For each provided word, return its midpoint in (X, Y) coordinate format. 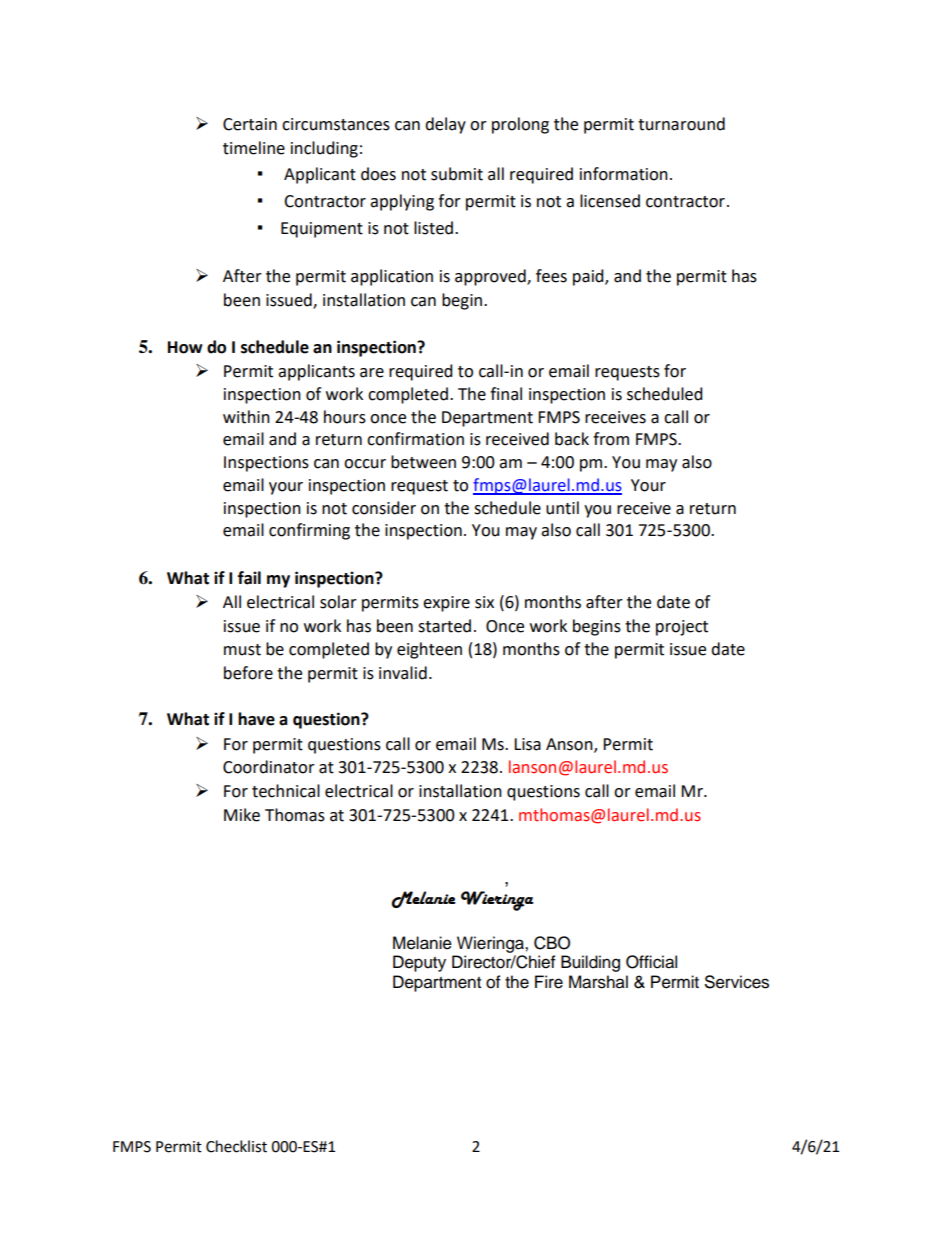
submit (457, 174)
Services (737, 982)
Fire (549, 982)
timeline (254, 148)
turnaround (681, 124)
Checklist (236, 1146)
